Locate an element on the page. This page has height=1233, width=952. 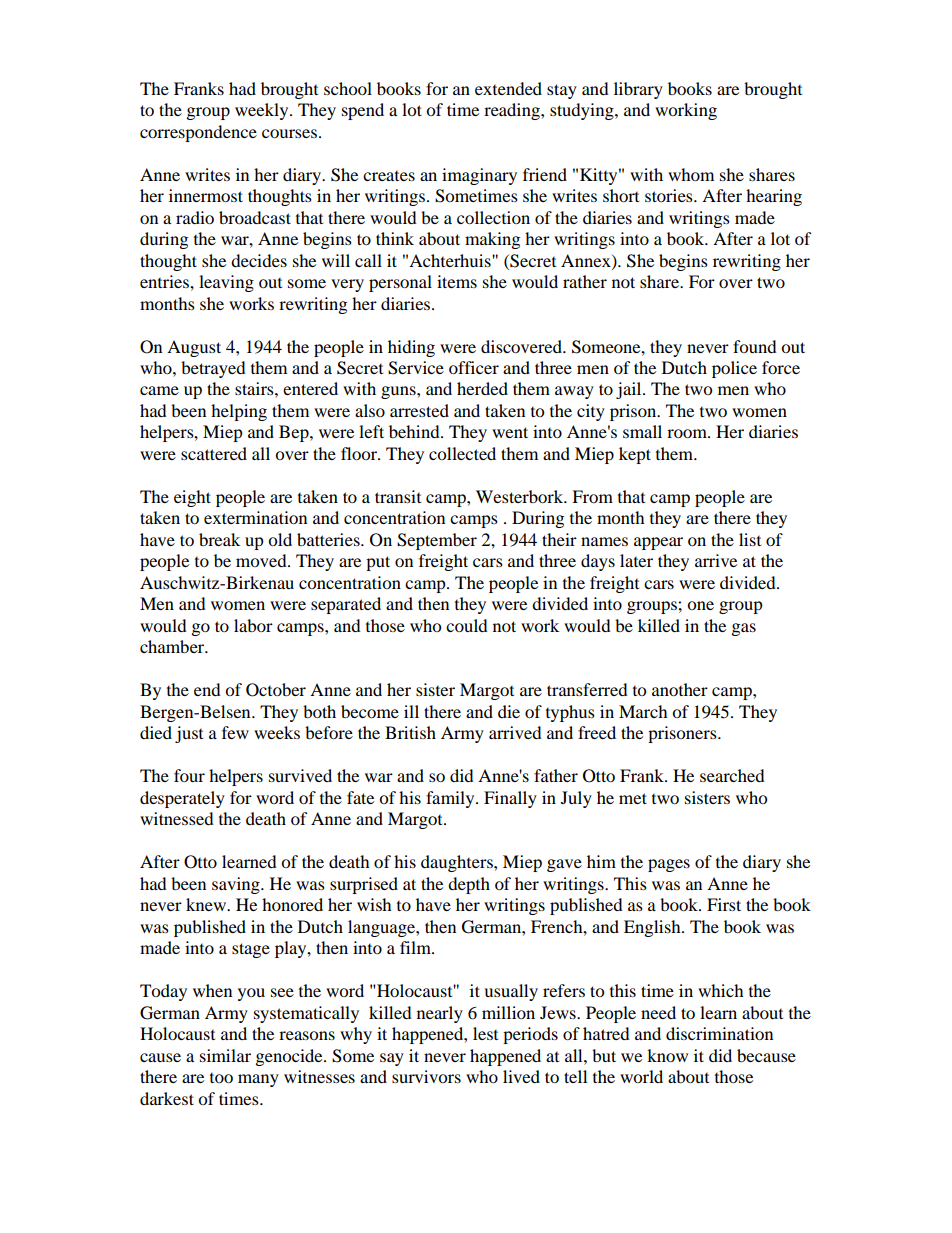
survivors is located at coordinates (426, 1076).
